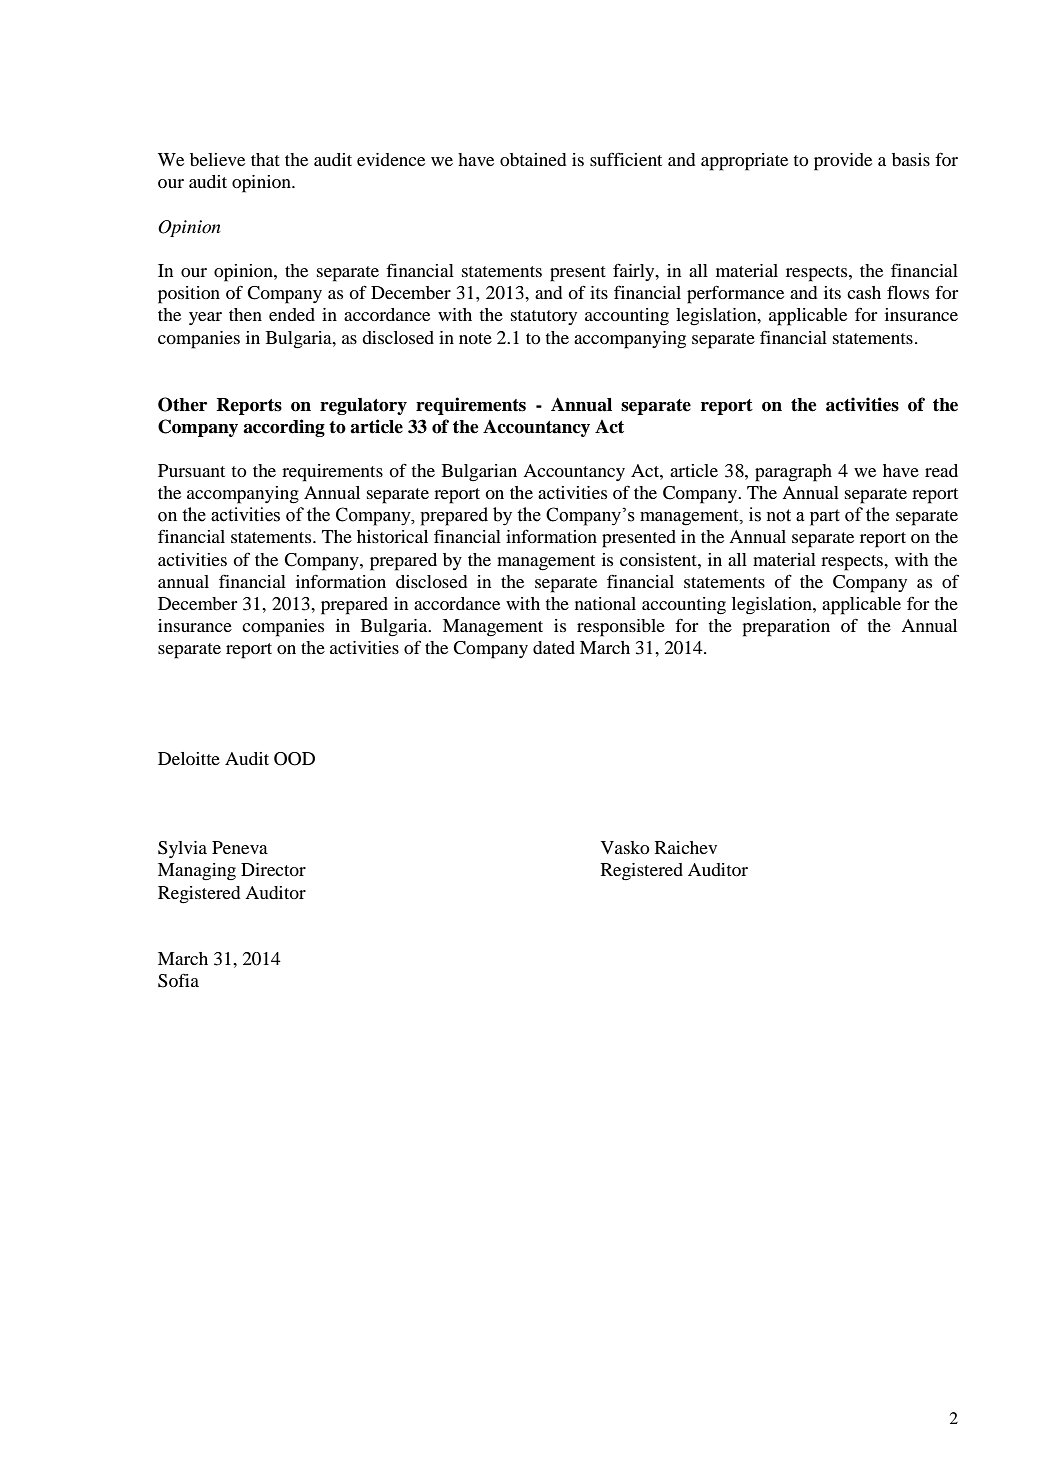  What do you see at coordinates (294, 759) in the document?
I see `OOD` at bounding box center [294, 759].
